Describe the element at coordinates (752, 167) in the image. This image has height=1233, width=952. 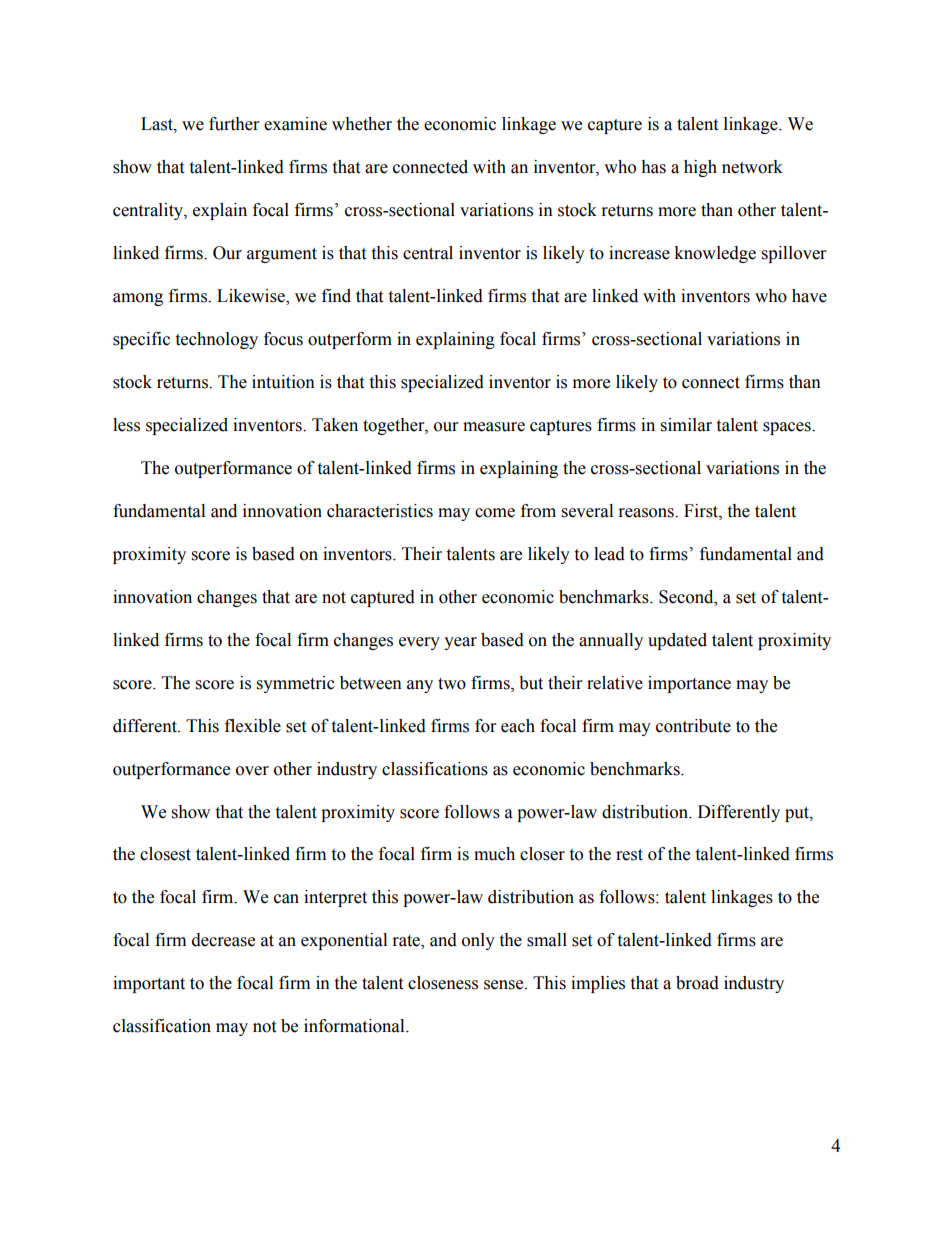
I see `network` at that location.
